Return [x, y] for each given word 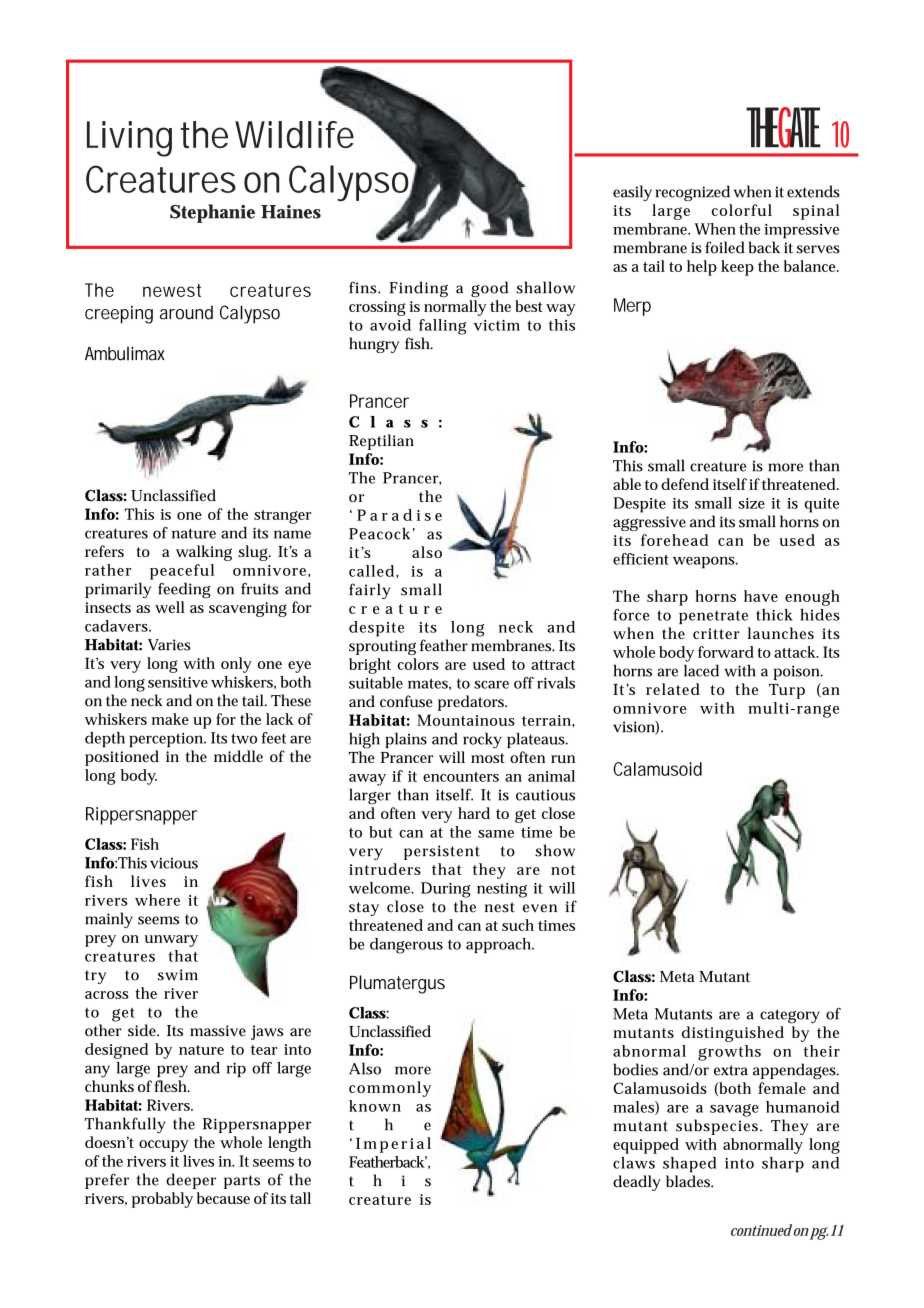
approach [500, 945]
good [489, 289]
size [751, 503]
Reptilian [381, 442]
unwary [171, 941]
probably [162, 1200]
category [790, 1016]
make [170, 719]
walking [204, 553]
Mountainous [466, 720]
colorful [742, 210]
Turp [787, 691]
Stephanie [212, 213]
